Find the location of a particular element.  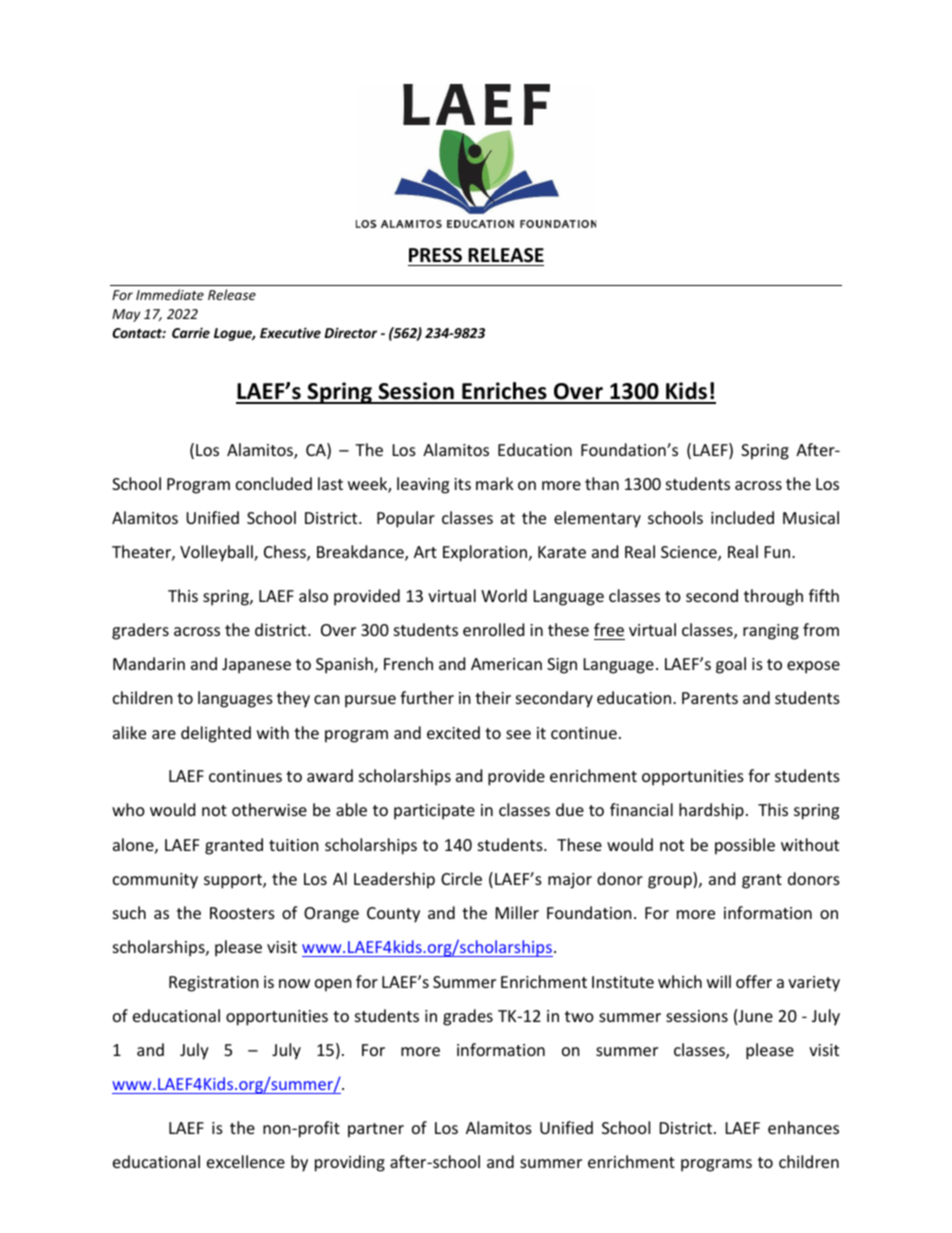

PRESS is located at coordinates (435, 255).
